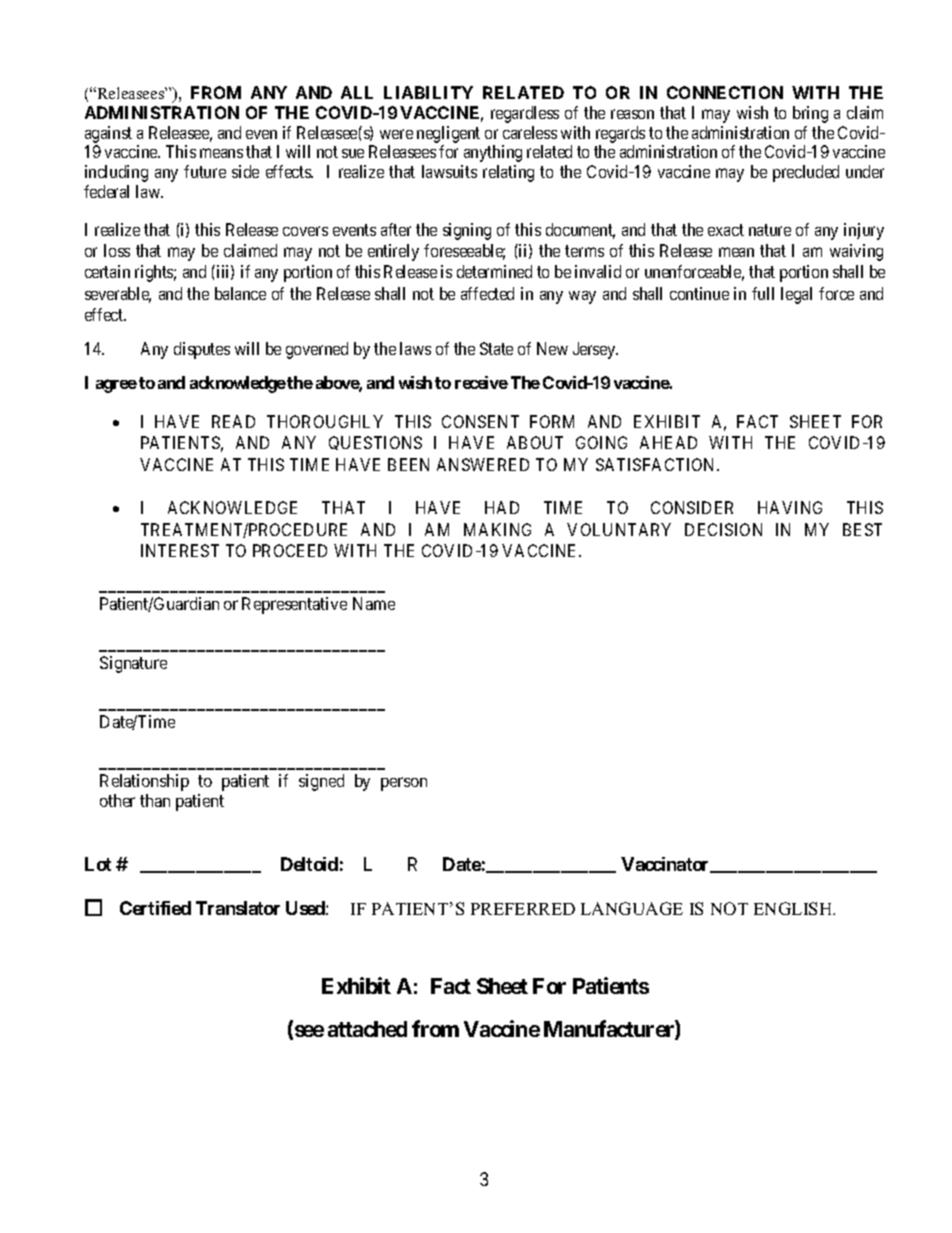 Image resolution: width=952 pixels, height=1233 pixels. Describe the element at coordinates (108, 134) in the screenshot. I see `against` at that location.
